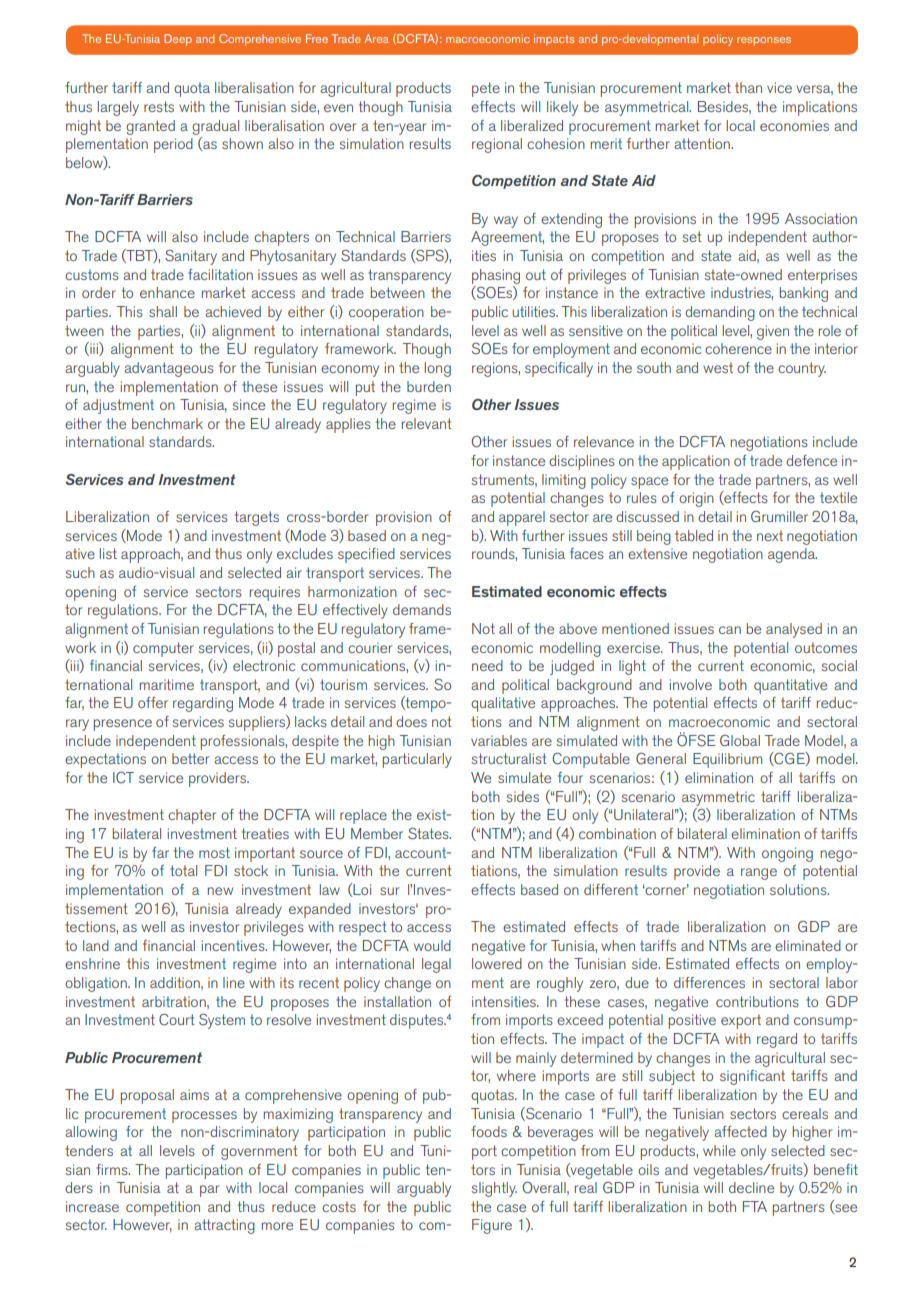 The width and height of the image is (924, 1308). What do you see at coordinates (167, 423) in the image?
I see `benchmark` at bounding box center [167, 423].
